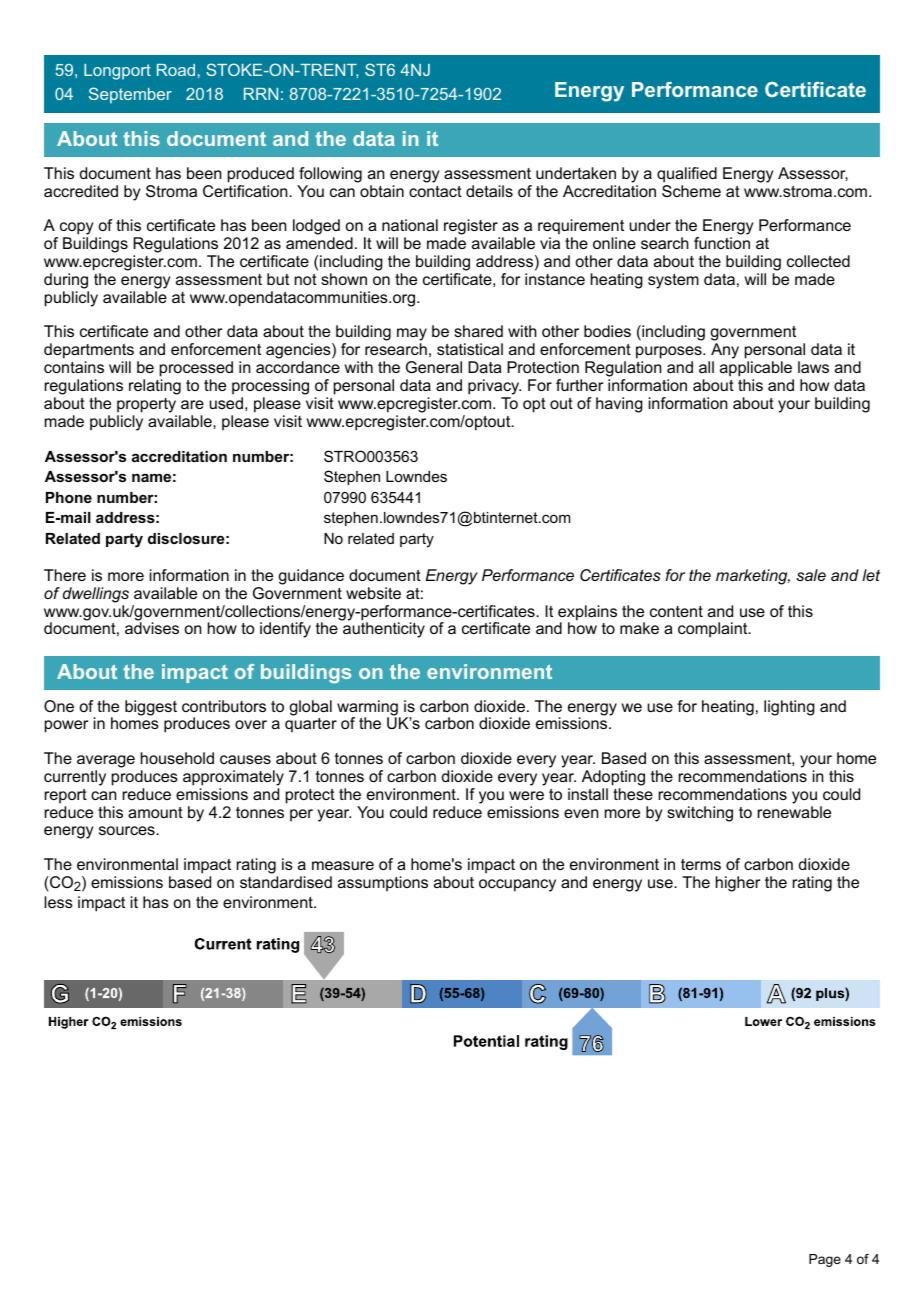 This document has width=924, height=1308. I want to click on qualified, so click(687, 175).
